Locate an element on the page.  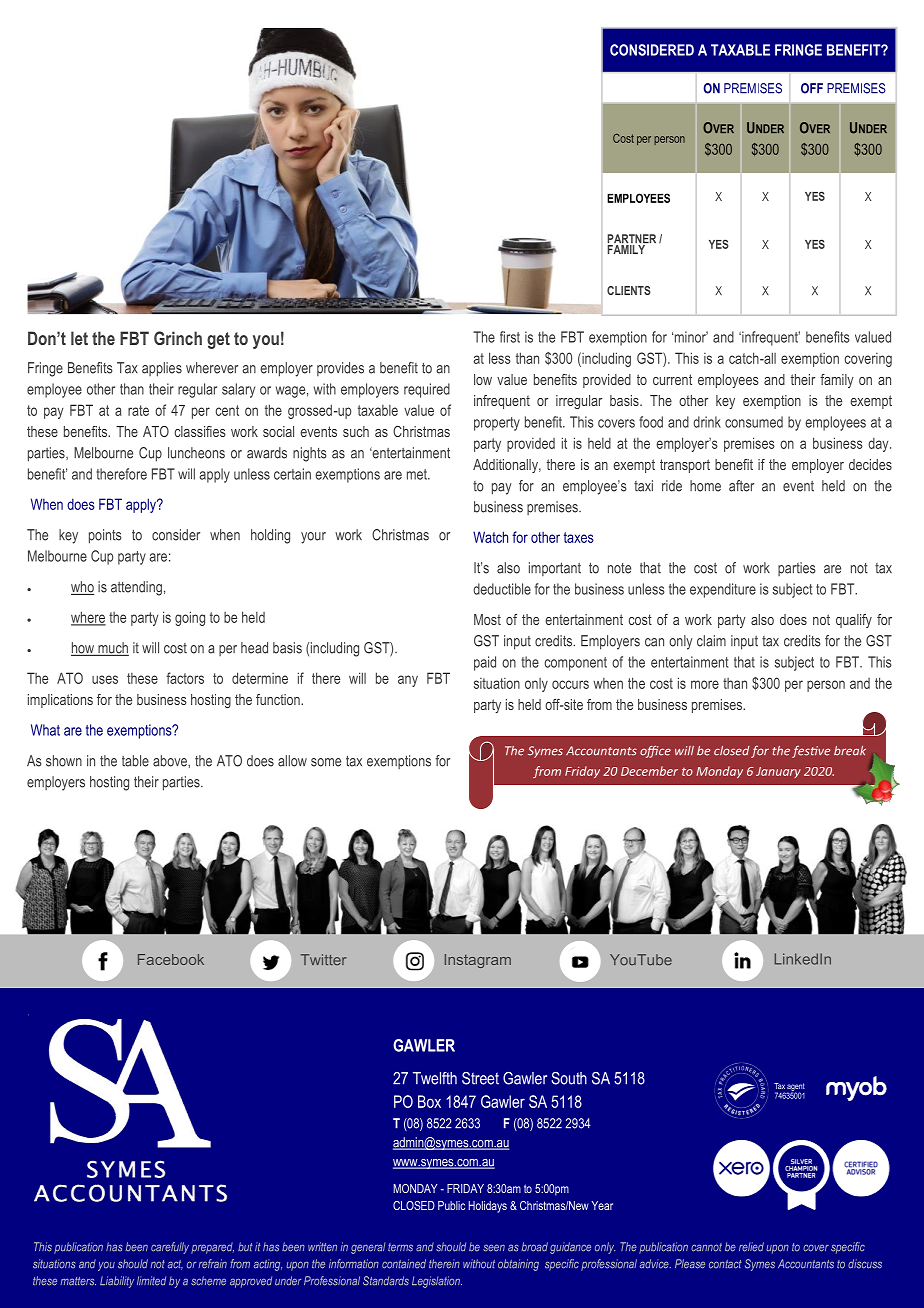
South is located at coordinates (569, 1078).
